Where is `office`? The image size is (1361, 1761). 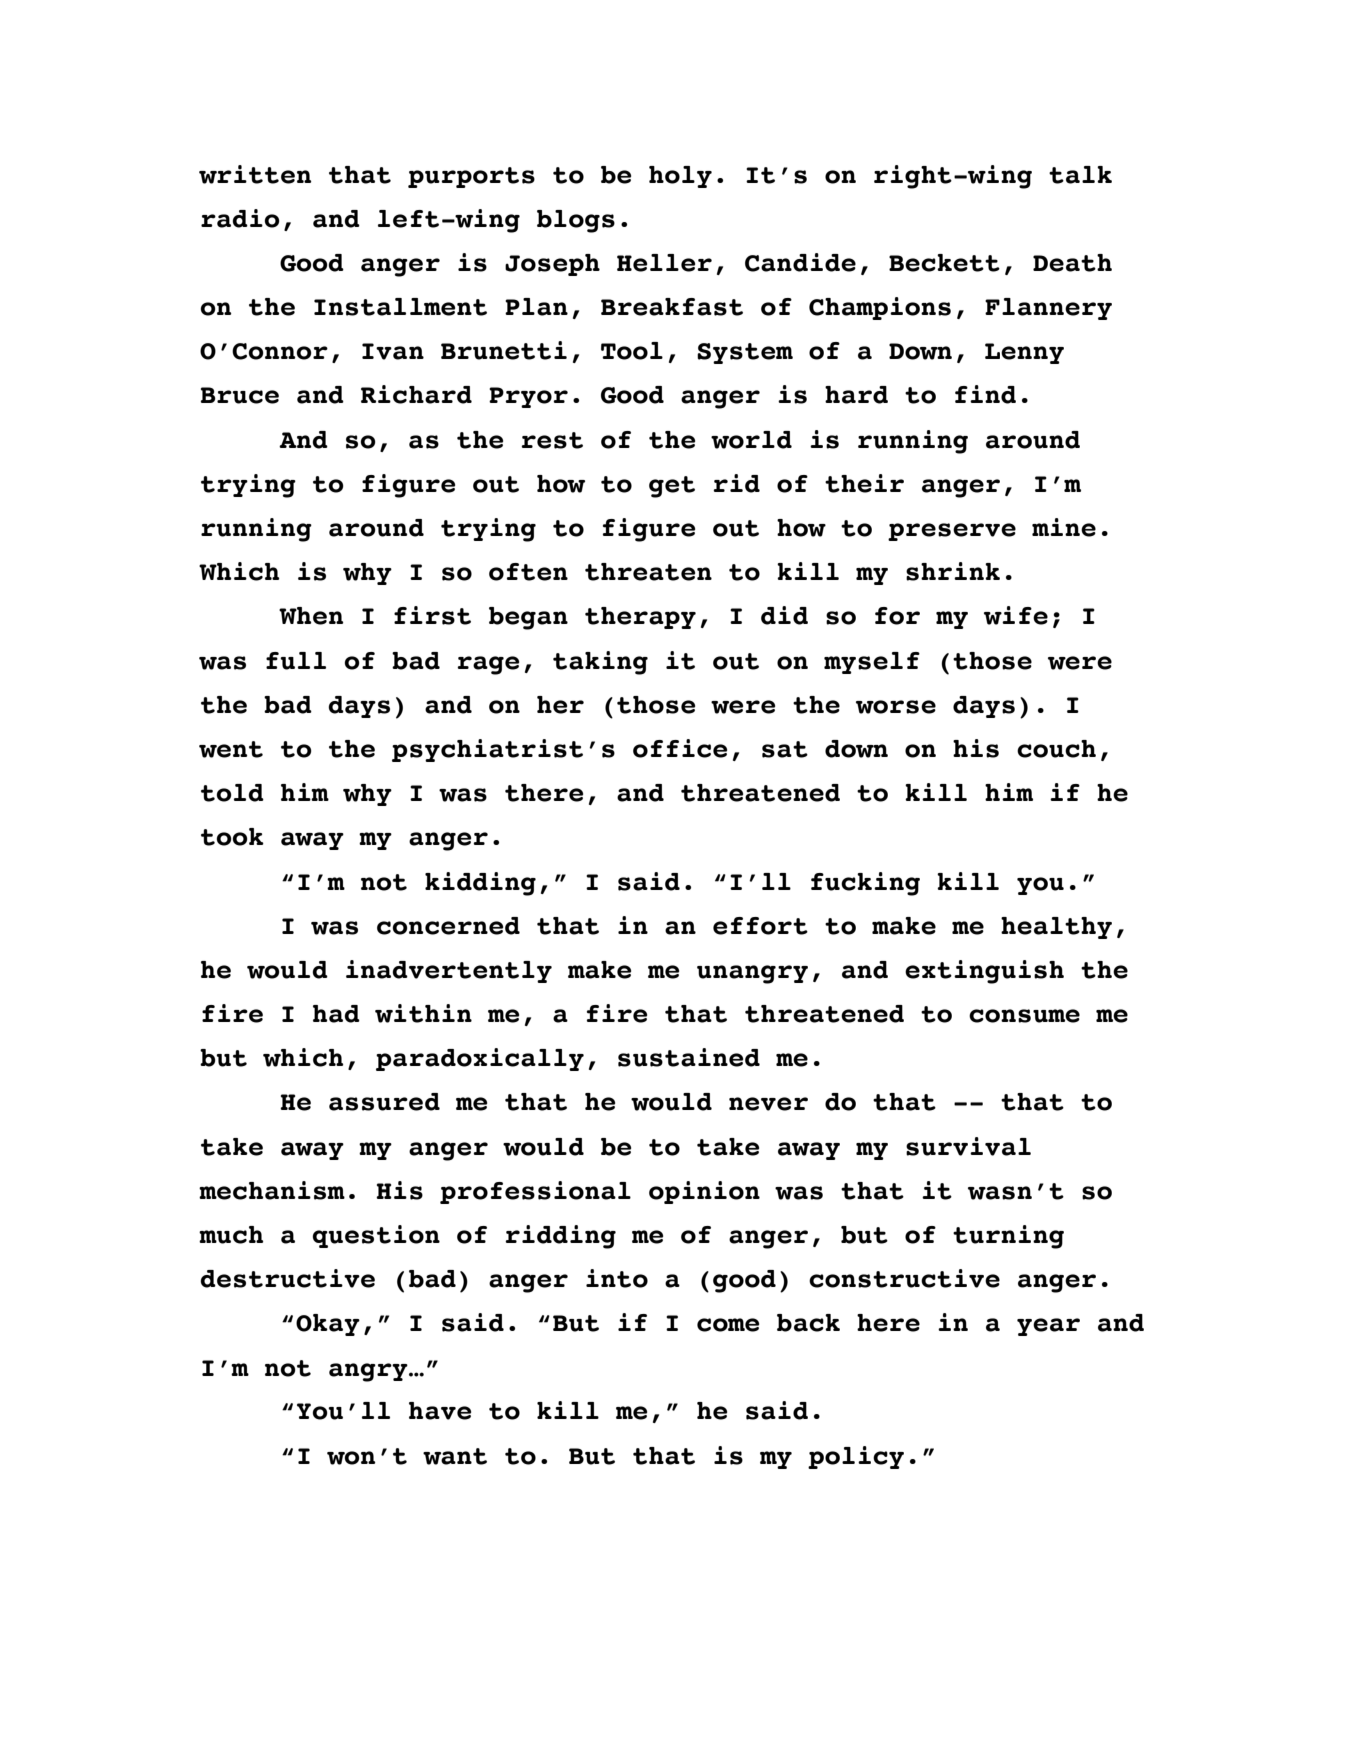 office is located at coordinates (680, 748).
